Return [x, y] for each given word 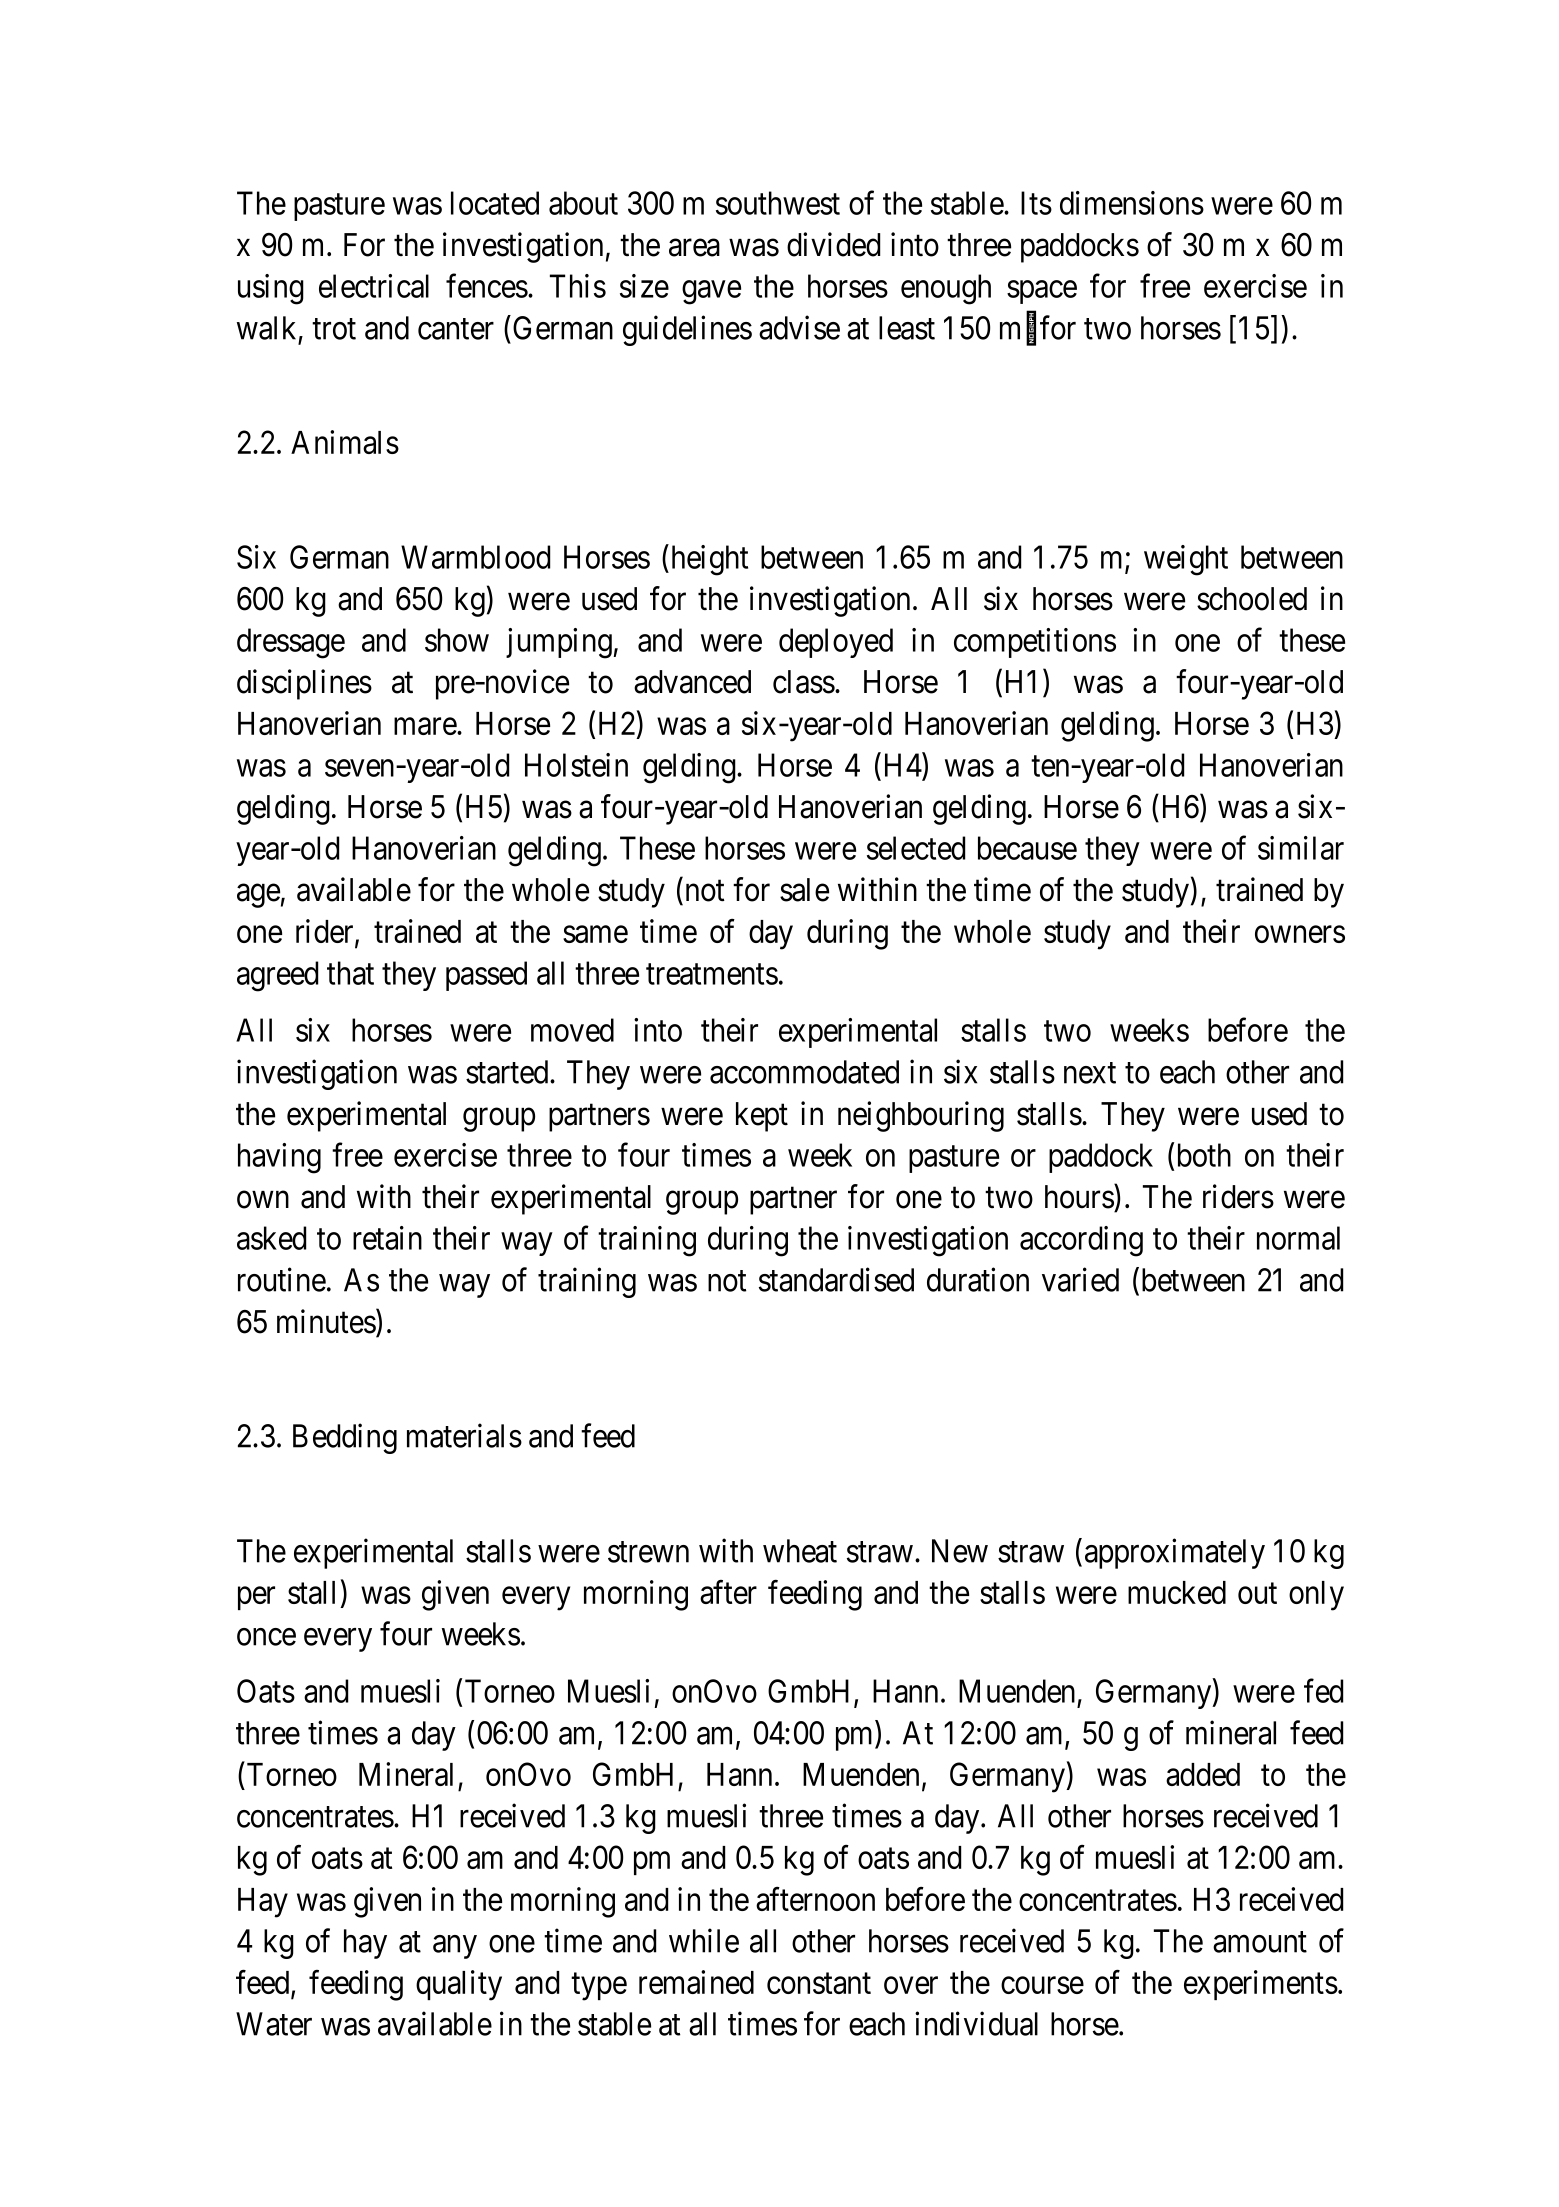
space [1042, 292]
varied [1080, 1280]
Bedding [345, 1439]
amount [1260, 1942]
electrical [374, 286]
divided [833, 244]
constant [819, 1983]
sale [804, 890]
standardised [836, 1280]
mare [426, 726]
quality [459, 1985]
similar [1301, 848]
